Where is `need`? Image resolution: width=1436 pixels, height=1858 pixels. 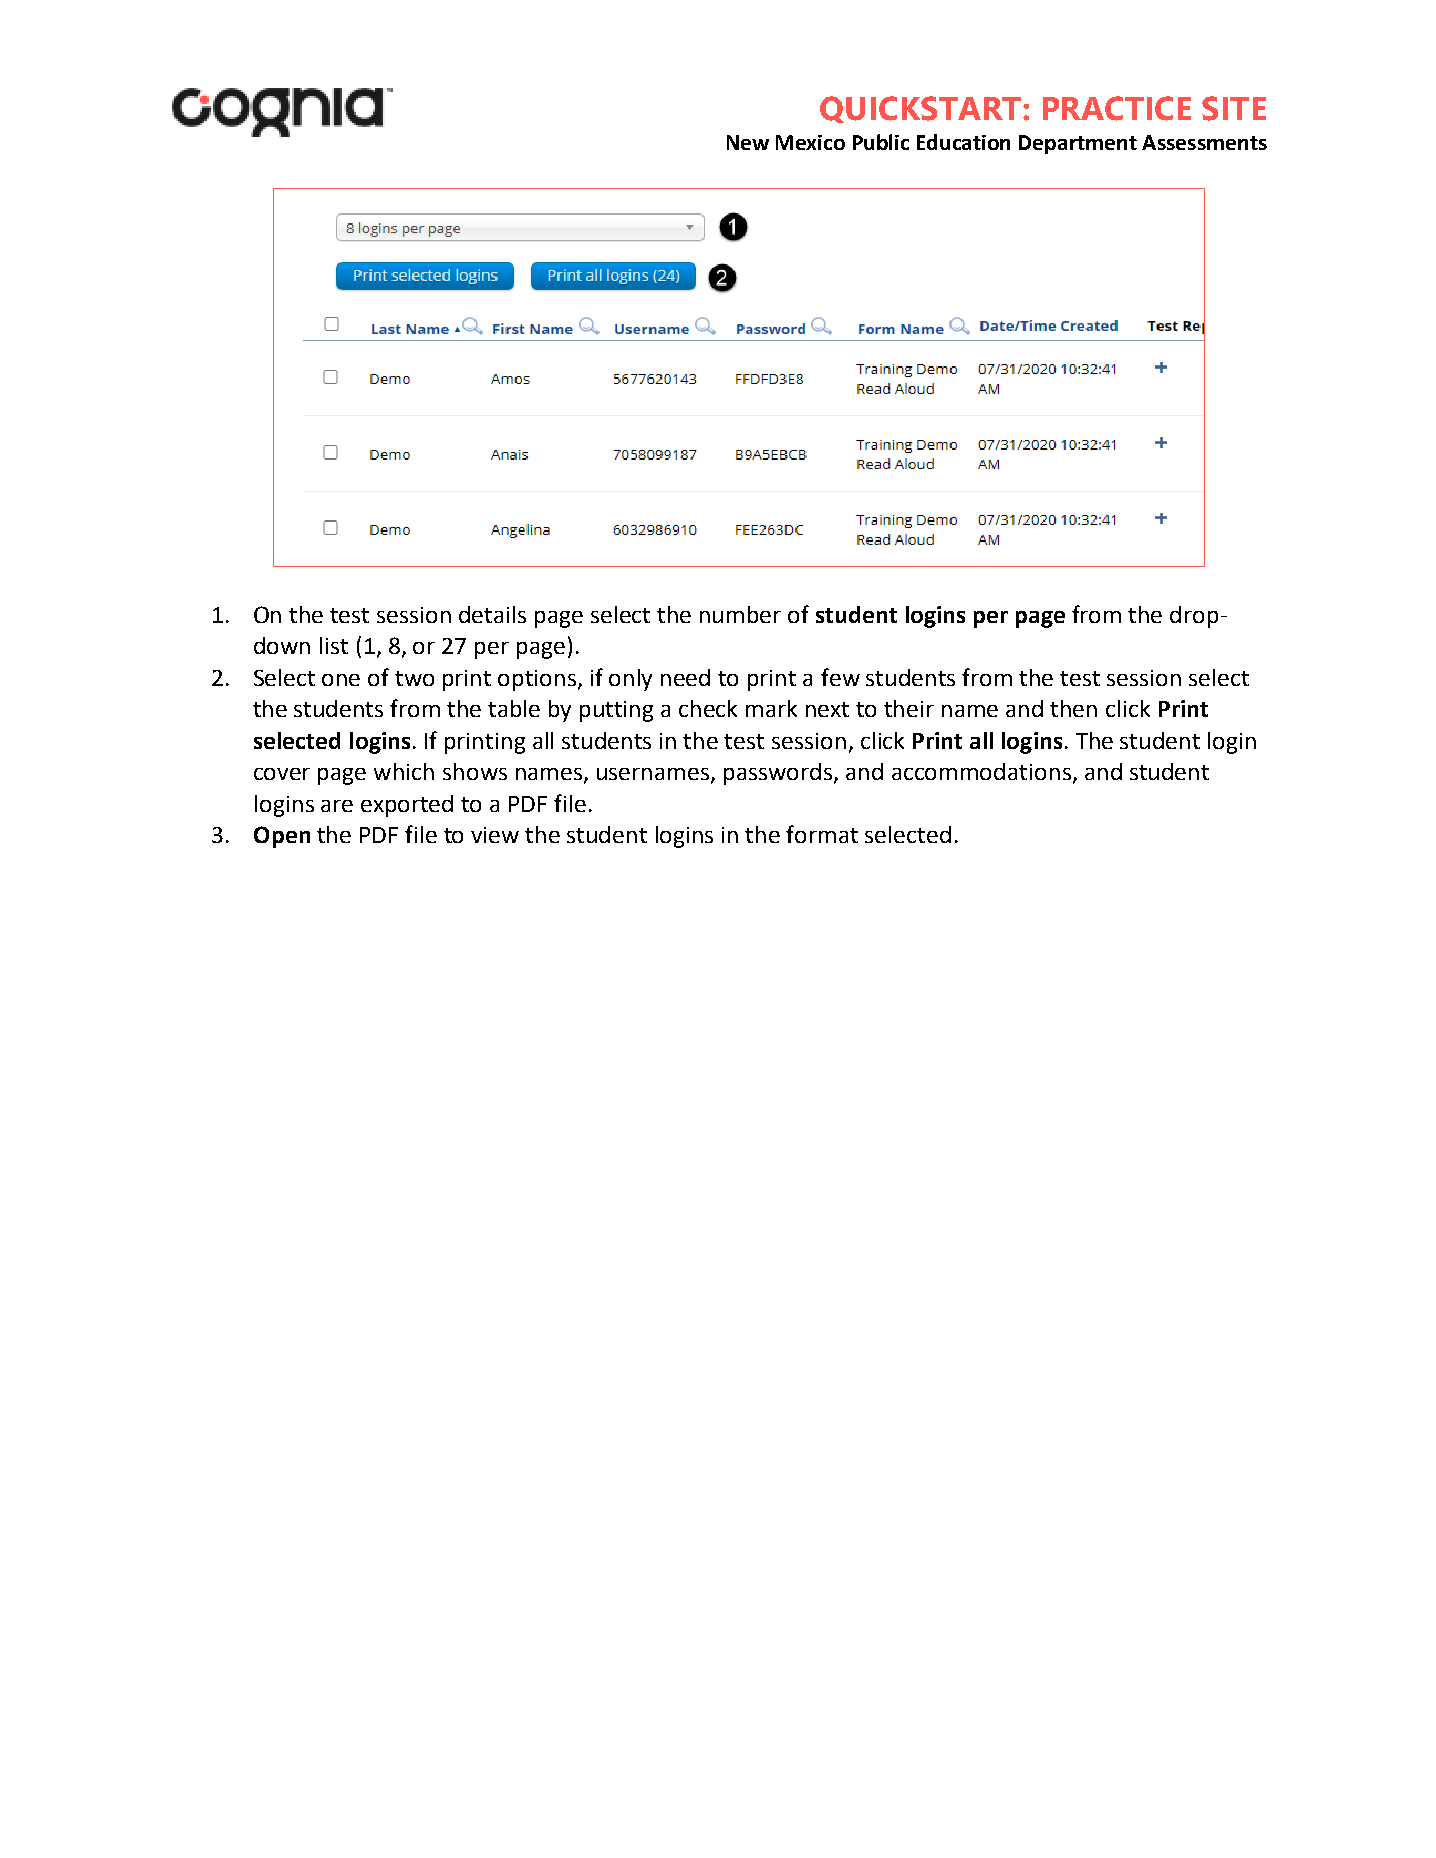 need is located at coordinates (685, 677).
